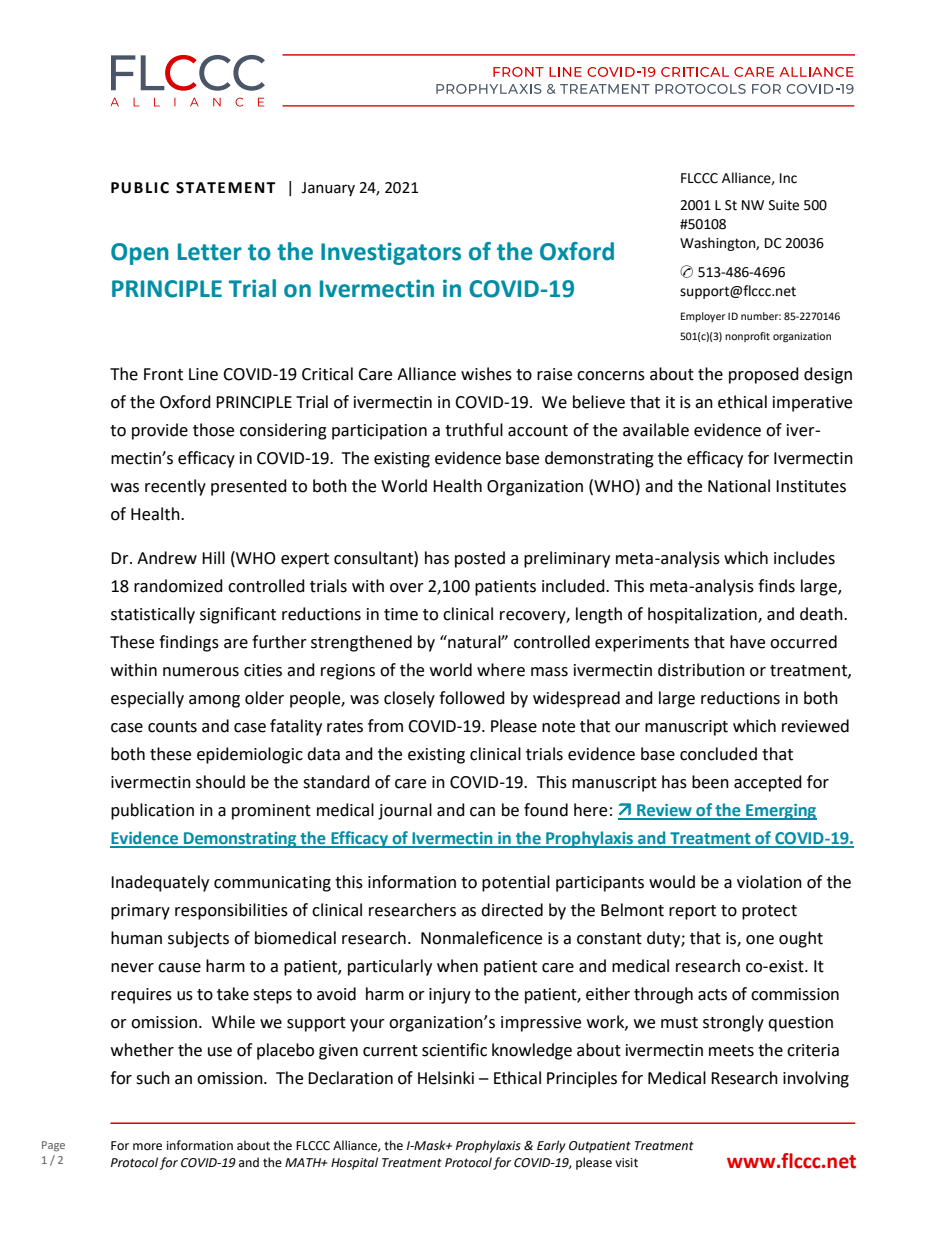 This screenshot has width=952, height=1233. What do you see at coordinates (474, 430) in the screenshot?
I see `truthful` at bounding box center [474, 430].
